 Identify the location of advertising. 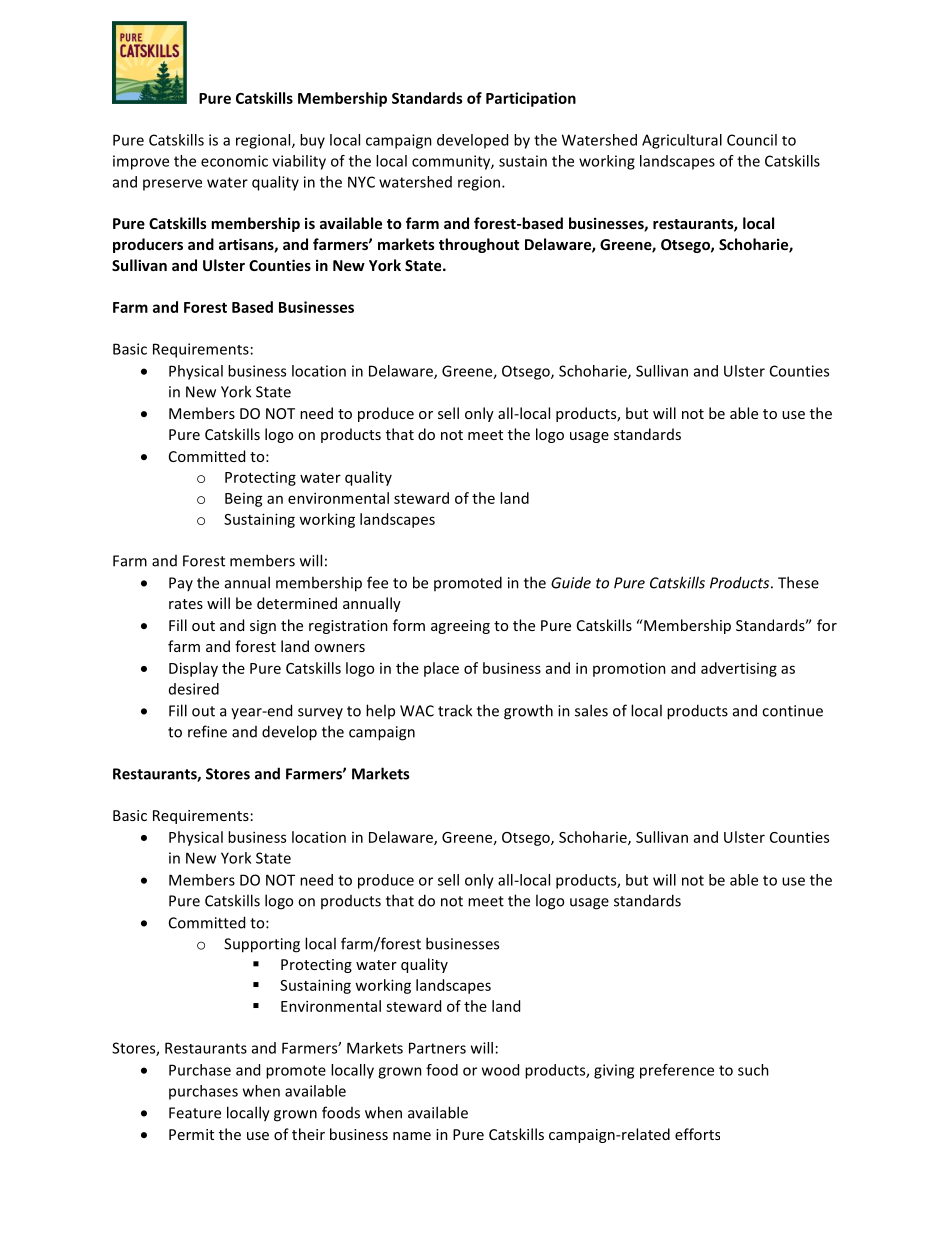
(739, 669).
